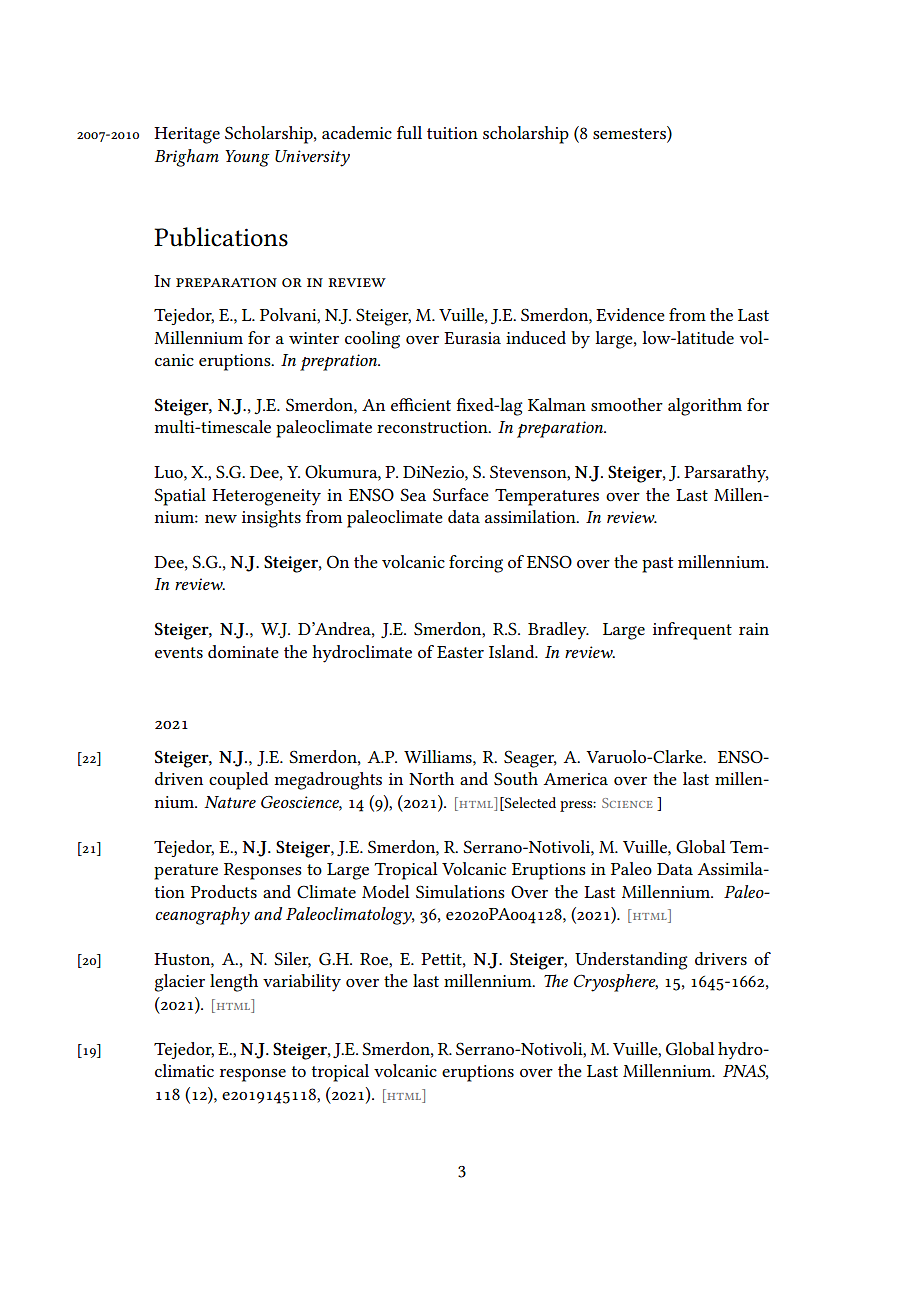  What do you see at coordinates (243, 651) in the screenshot?
I see `dominate` at bounding box center [243, 651].
